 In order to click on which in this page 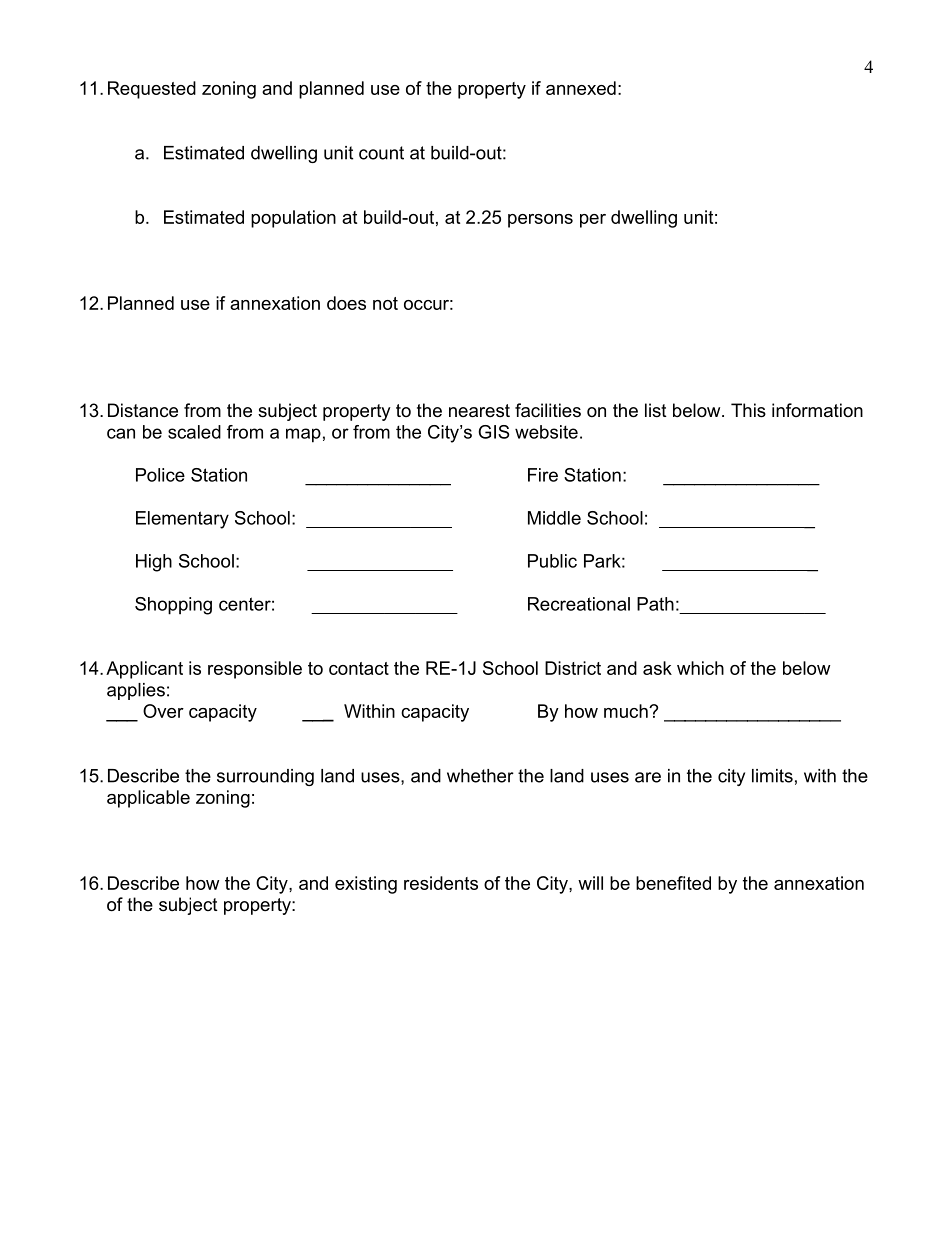, I will do `click(700, 668)`.
